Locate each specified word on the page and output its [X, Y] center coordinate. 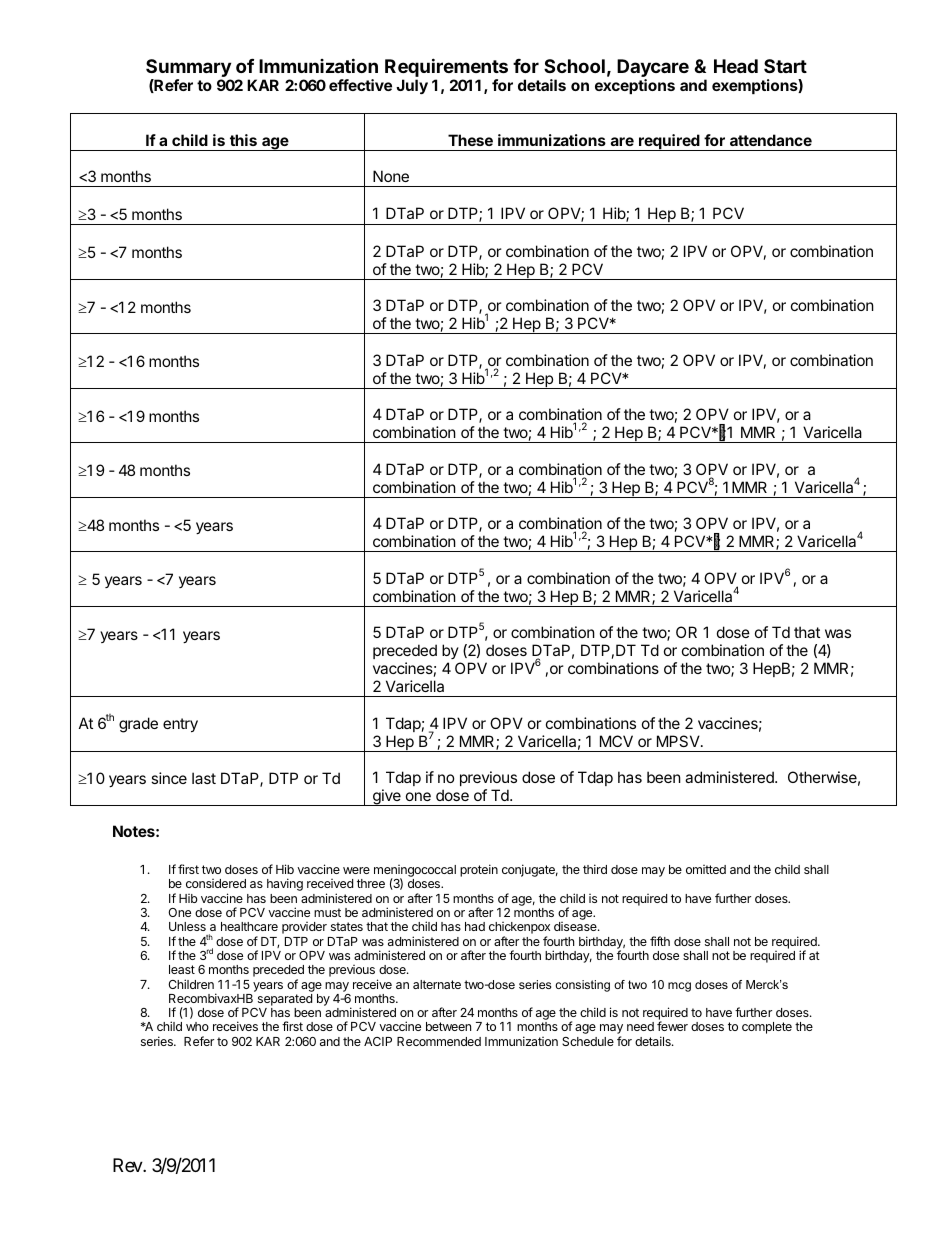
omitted [706, 869]
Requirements [446, 69]
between [448, 1026]
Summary [188, 69]
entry [180, 725]
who [197, 1026]
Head [736, 66]
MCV [616, 741]
